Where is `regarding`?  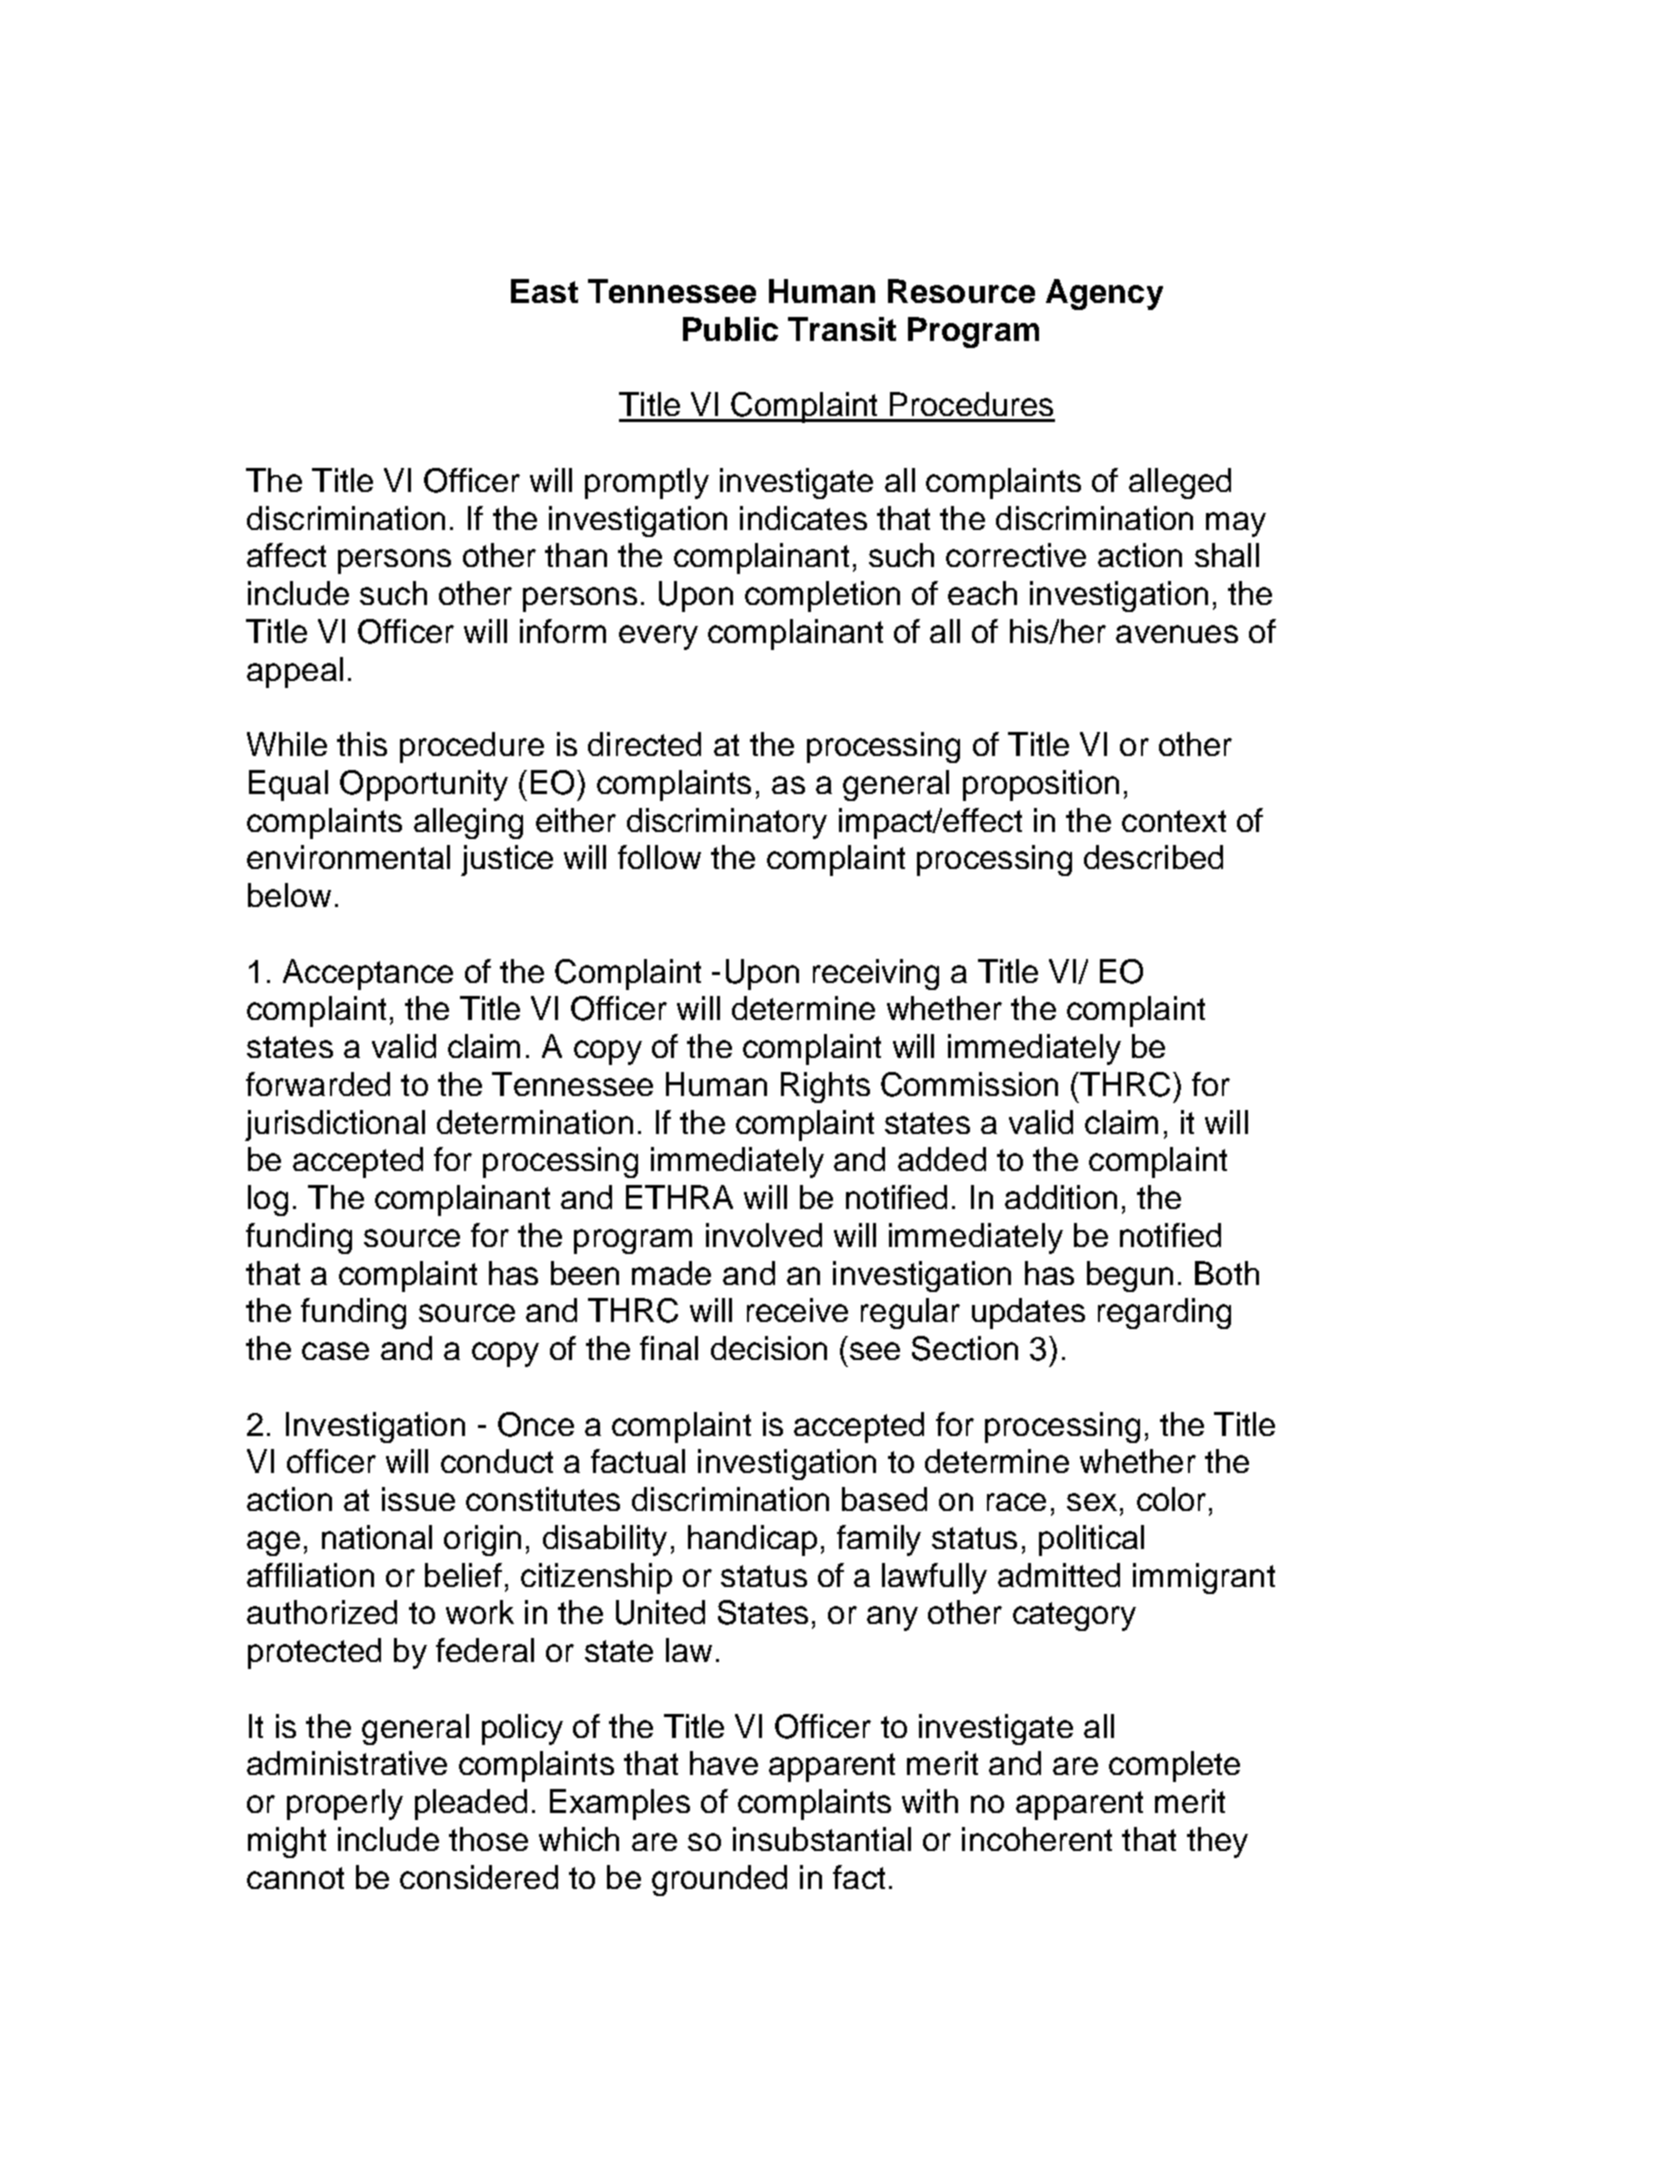
regarding is located at coordinates (1164, 1313).
